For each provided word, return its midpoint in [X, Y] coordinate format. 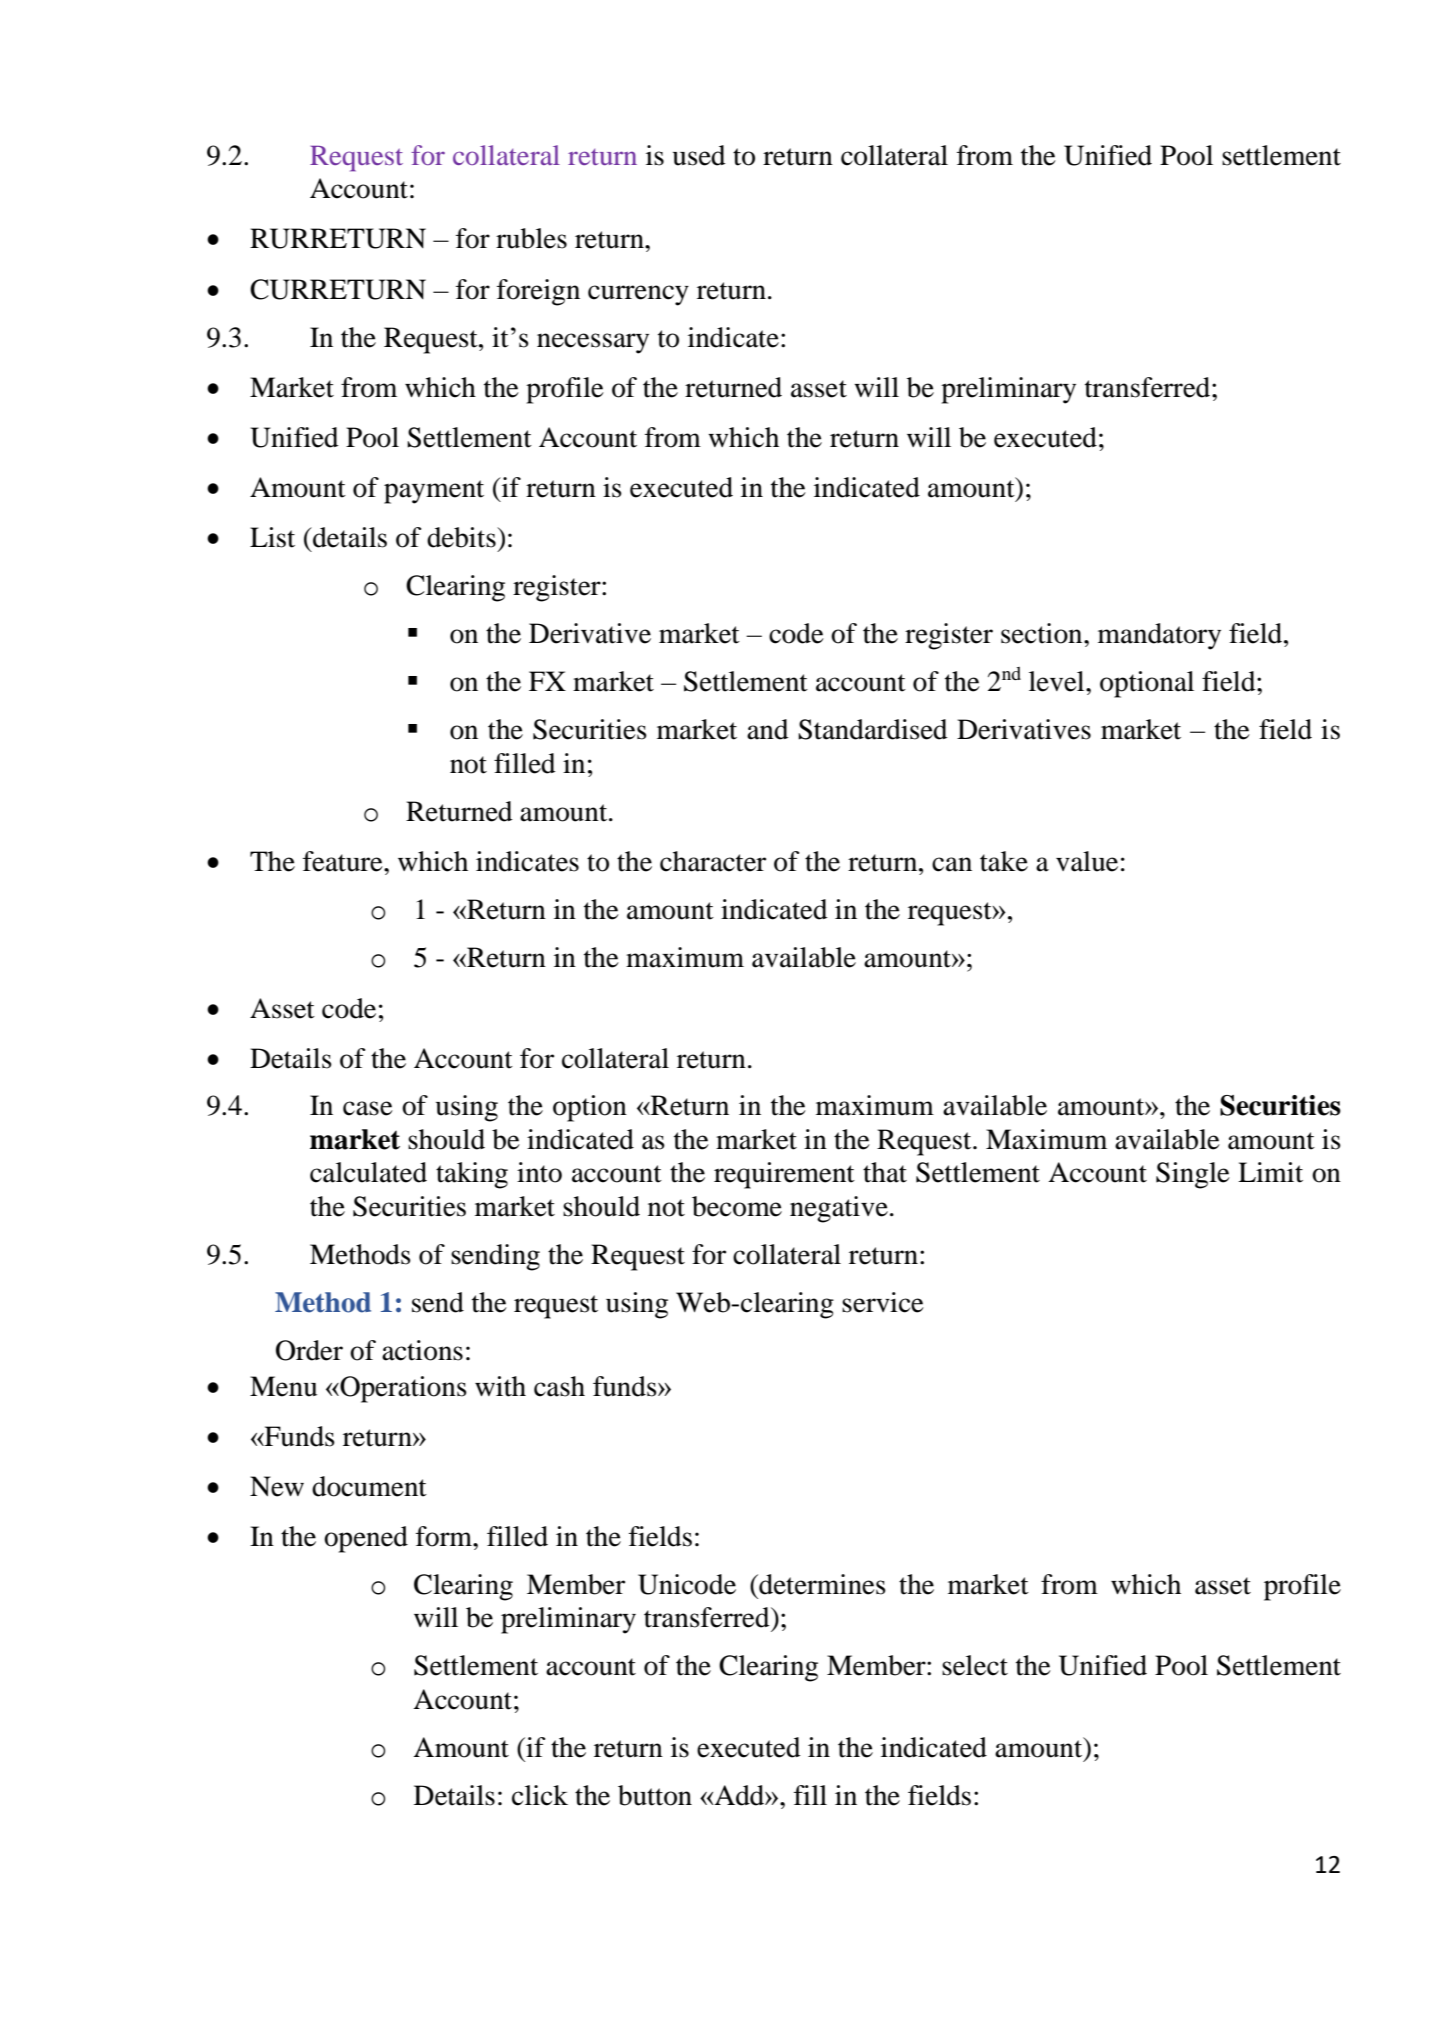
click [540, 1795]
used [699, 155]
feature [344, 861]
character [713, 861]
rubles [531, 238]
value [1087, 861]
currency [638, 295]
